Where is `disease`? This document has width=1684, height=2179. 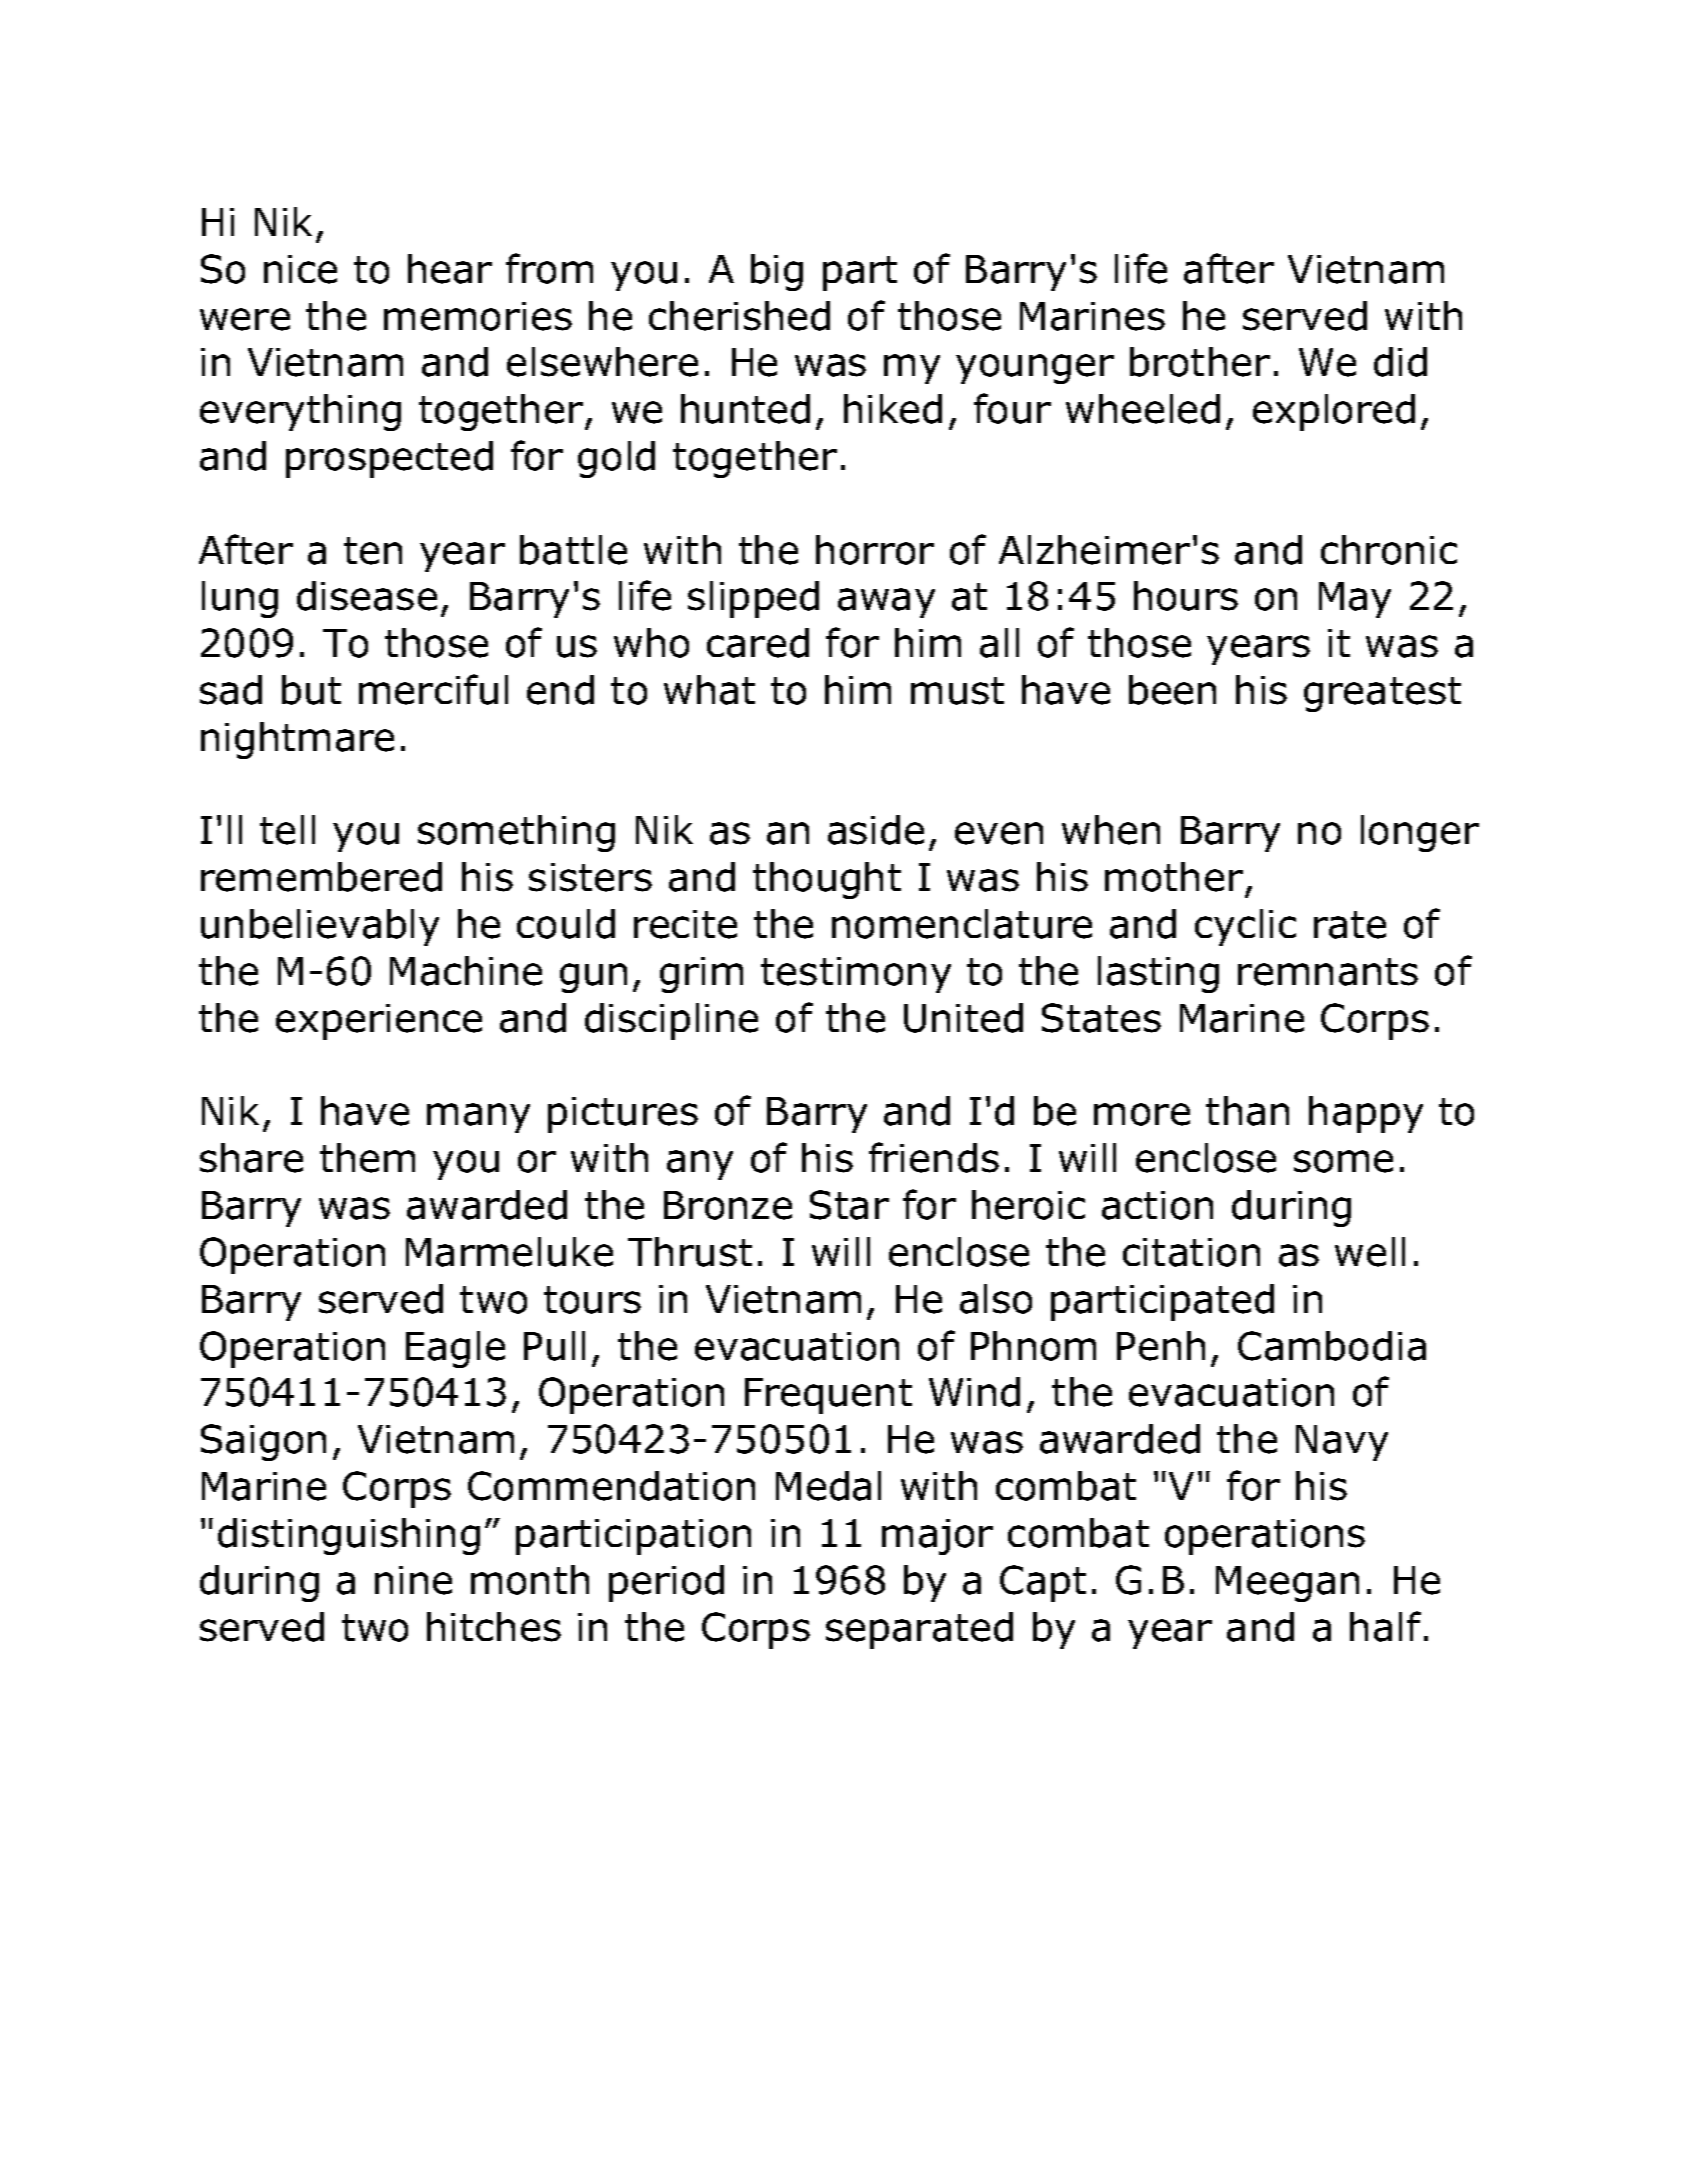 disease is located at coordinates (367, 596).
